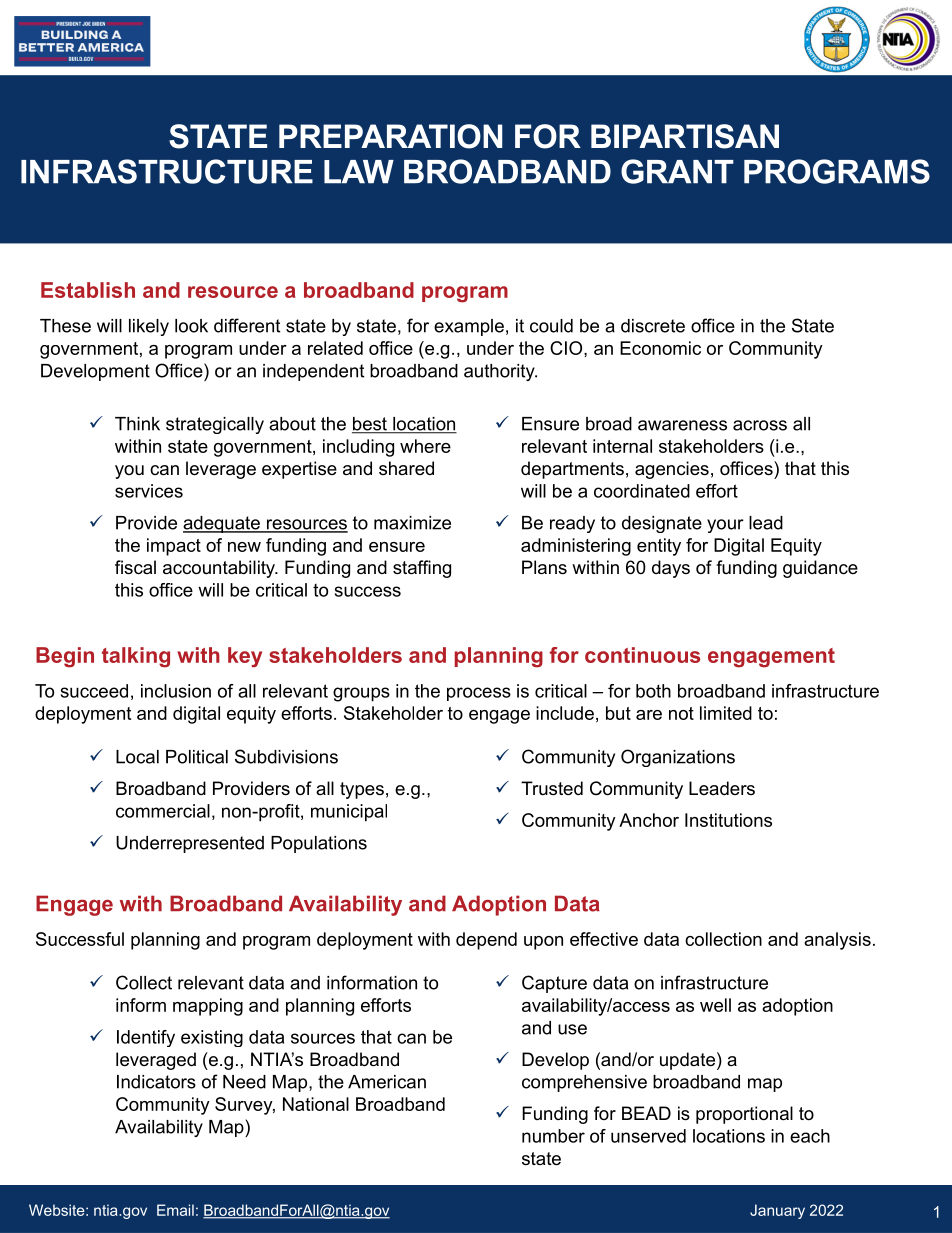 This screenshot has width=952, height=1233. Describe the element at coordinates (553, 1136) in the screenshot. I see `number` at that location.
